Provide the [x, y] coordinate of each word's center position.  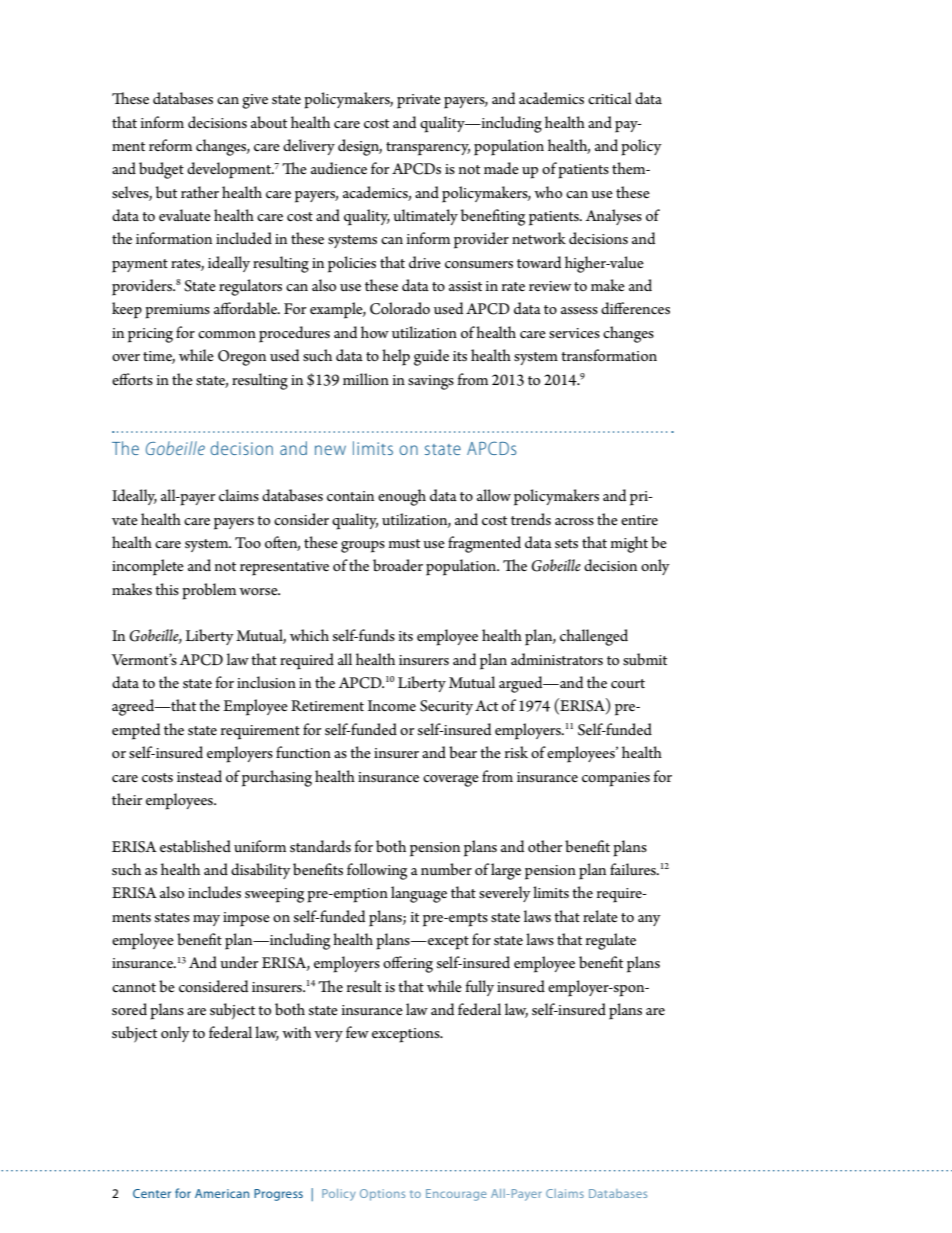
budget [161, 170]
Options [382, 1195]
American [222, 1193]
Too [248, 542]
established [195, 846]
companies [616, 779]
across [574, 521]
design [360, 147]
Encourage [456, 1195]
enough [402, 497]
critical [610, 98]
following [377, 871]
